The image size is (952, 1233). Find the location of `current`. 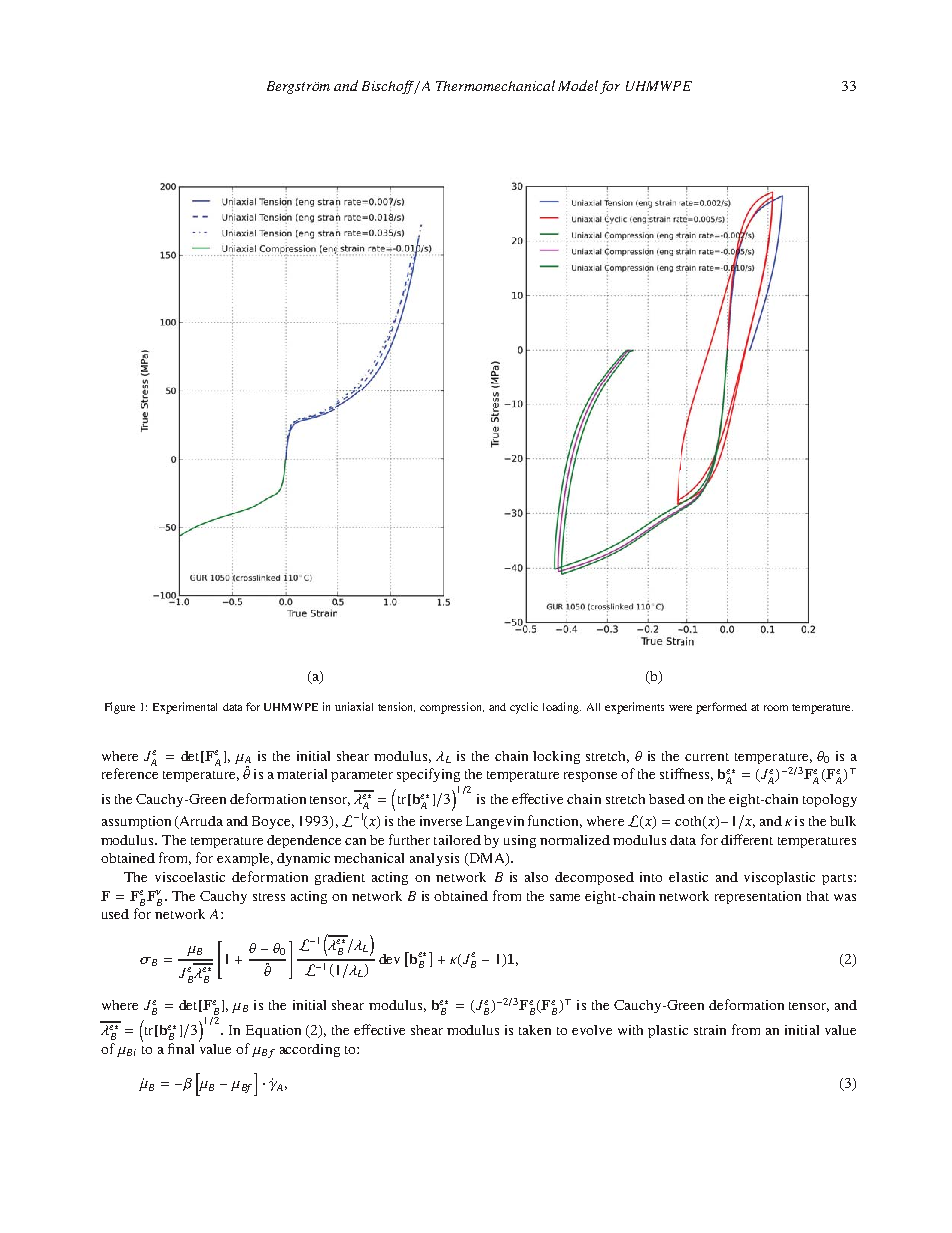

current is located at coordinates (707, 757).
